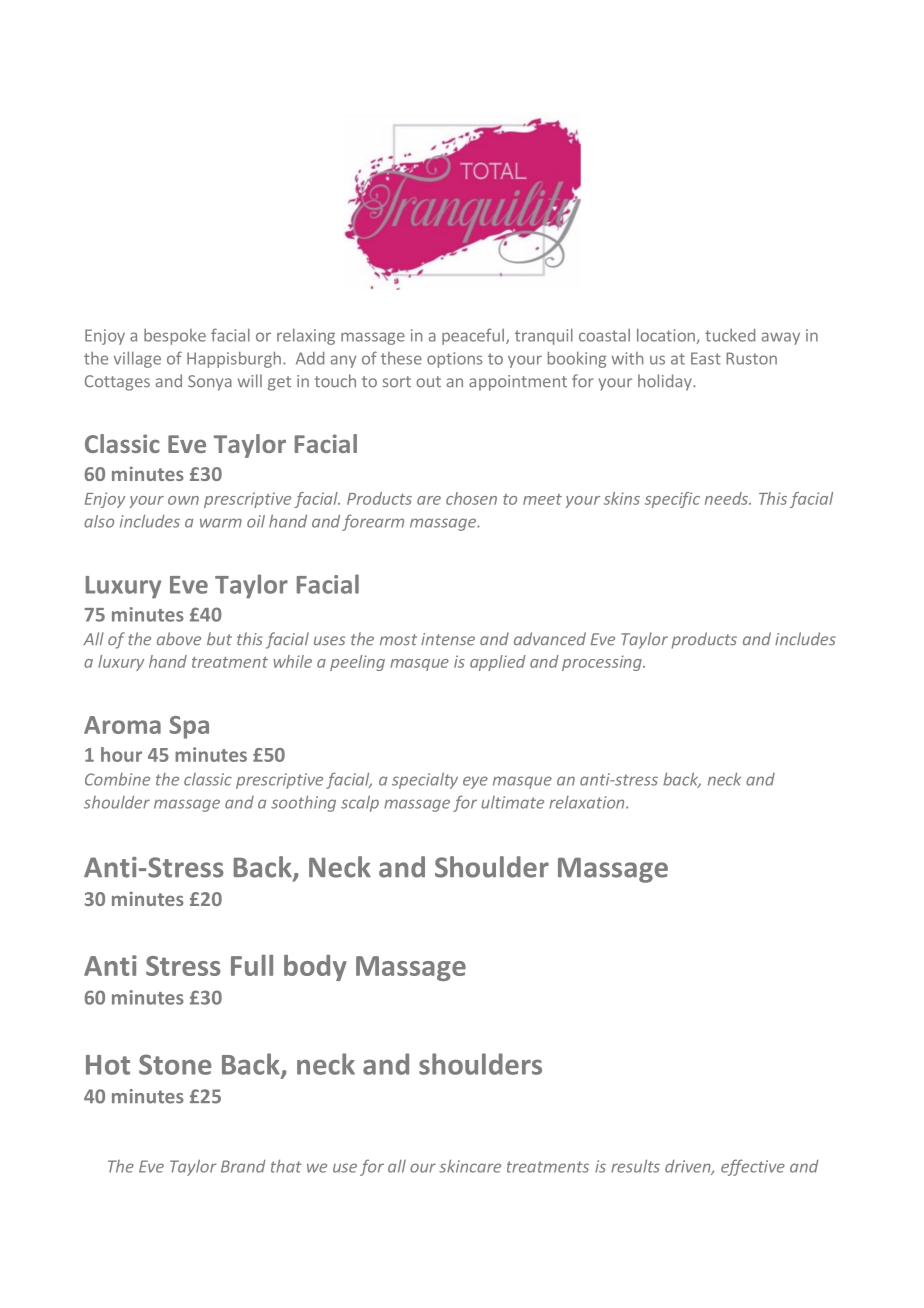 The width and height of the document is (924, 1308). I want to click on relaxation, so click(588, 802).
